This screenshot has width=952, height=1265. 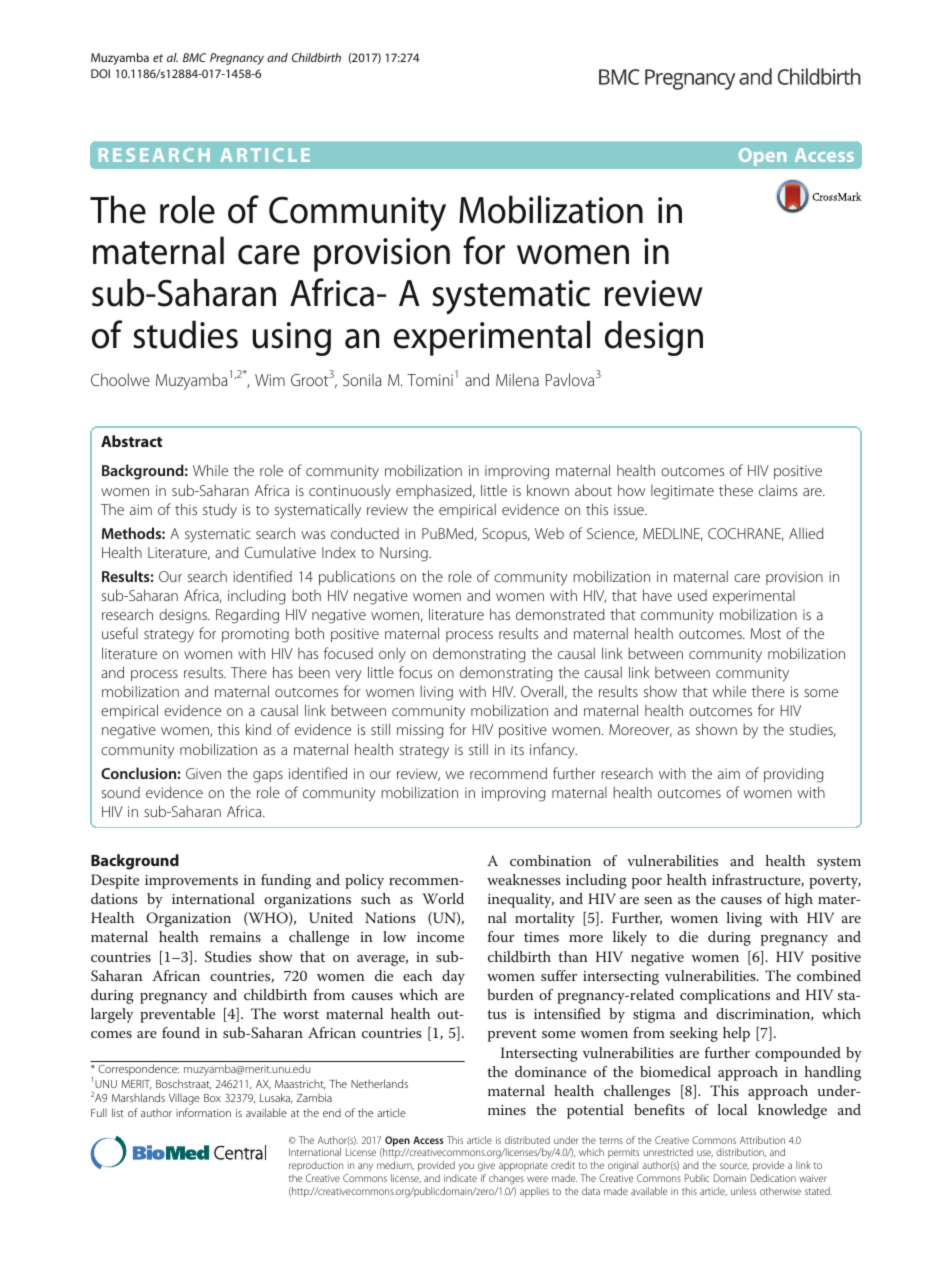 I want to click on these, so click(x=736, y=490).
